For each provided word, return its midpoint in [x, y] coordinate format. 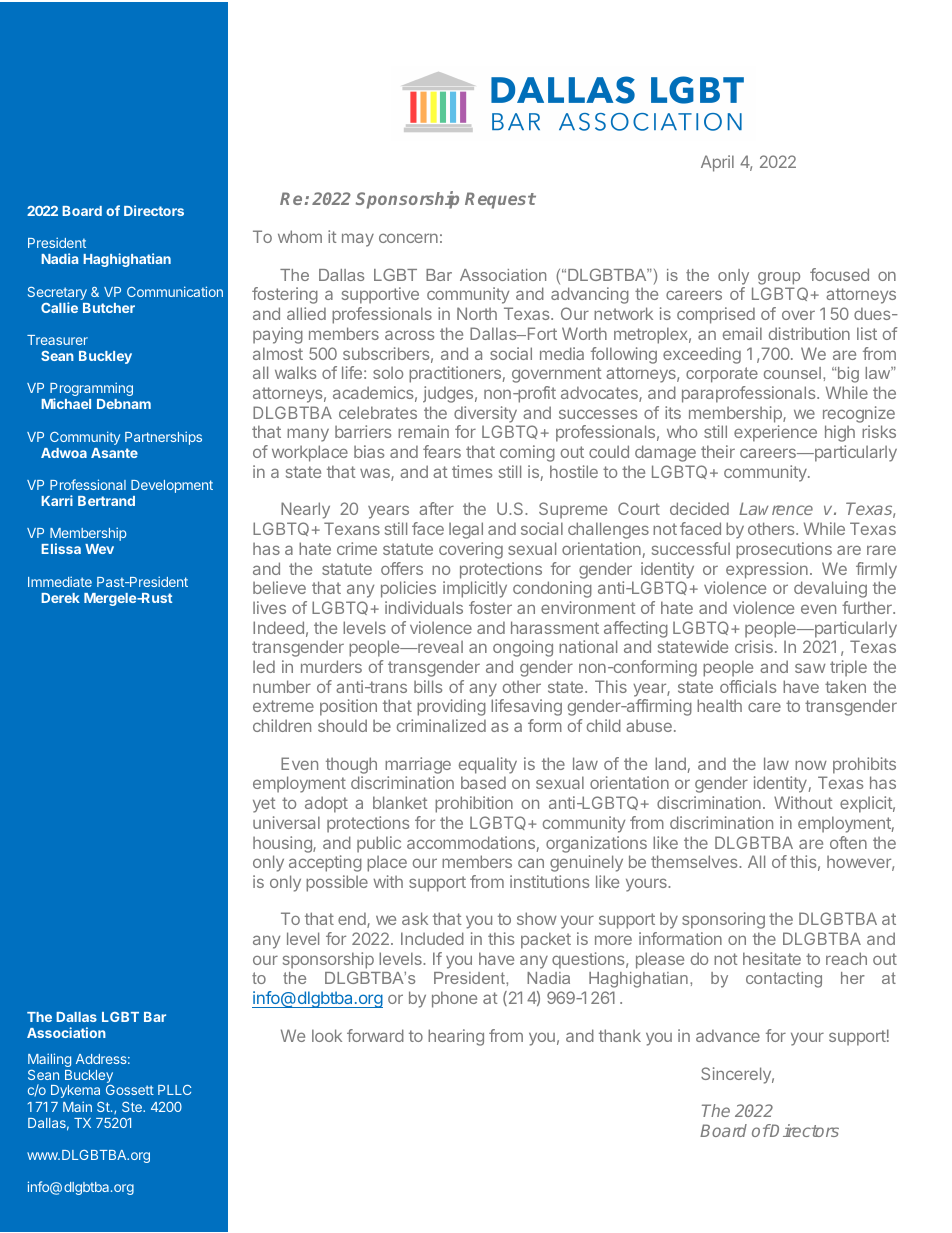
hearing [456, 1037]
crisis [754, 646]
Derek [60, 598]
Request [500, 200]
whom [300, 236]
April [717, 163]
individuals [424, 607]
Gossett [130, 1090]
